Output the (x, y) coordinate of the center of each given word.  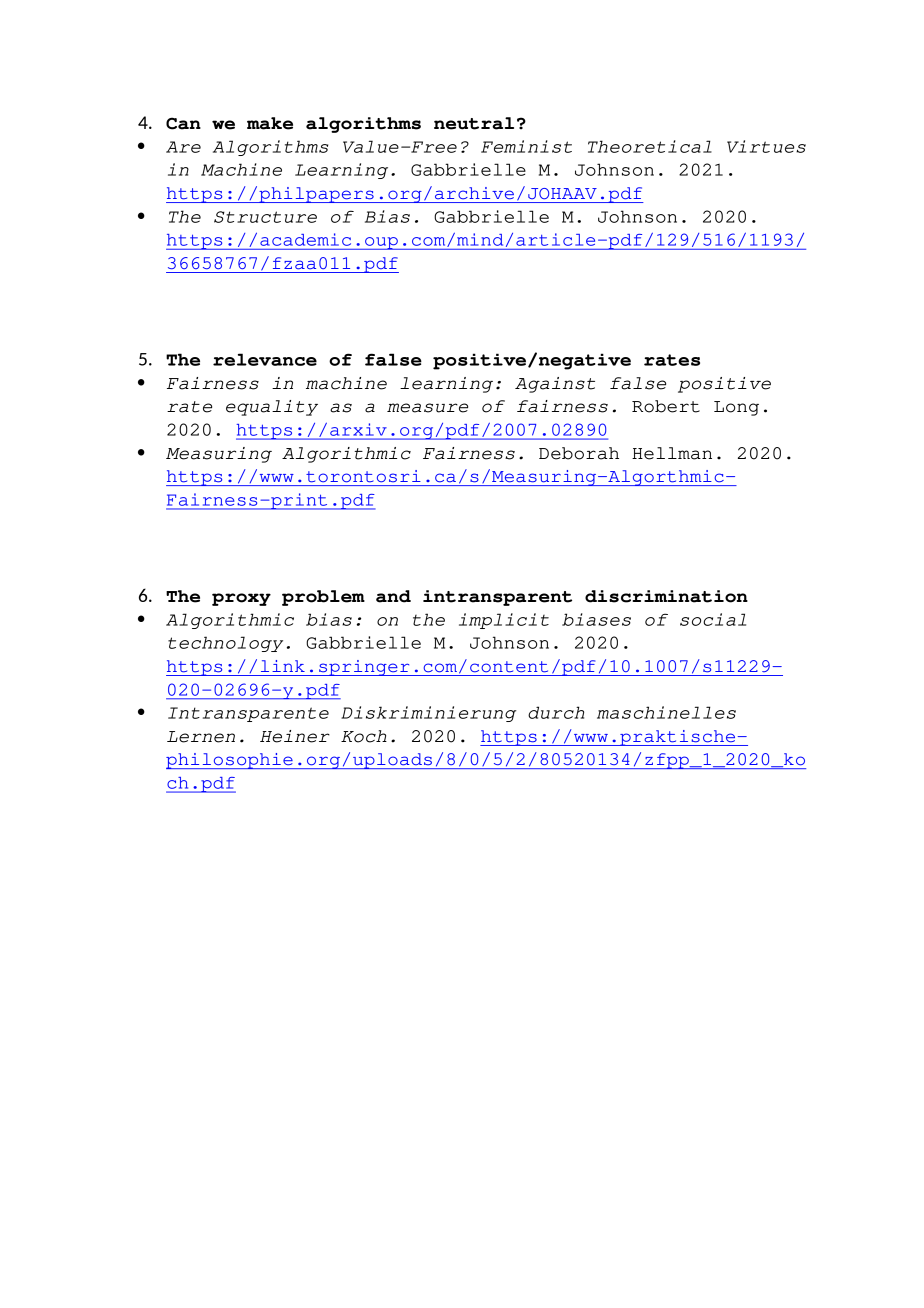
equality (272, 408)
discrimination (666, 596)
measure (427, 408)
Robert (666, 406)
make (270, 123)
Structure (265, 217)
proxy (241, 599)
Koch (364, 736)
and (393, 596)
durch (556, 712)
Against (555, 385)
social (713, 619)
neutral (474, 123)
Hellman (672, 453)
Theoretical (650, 146)
